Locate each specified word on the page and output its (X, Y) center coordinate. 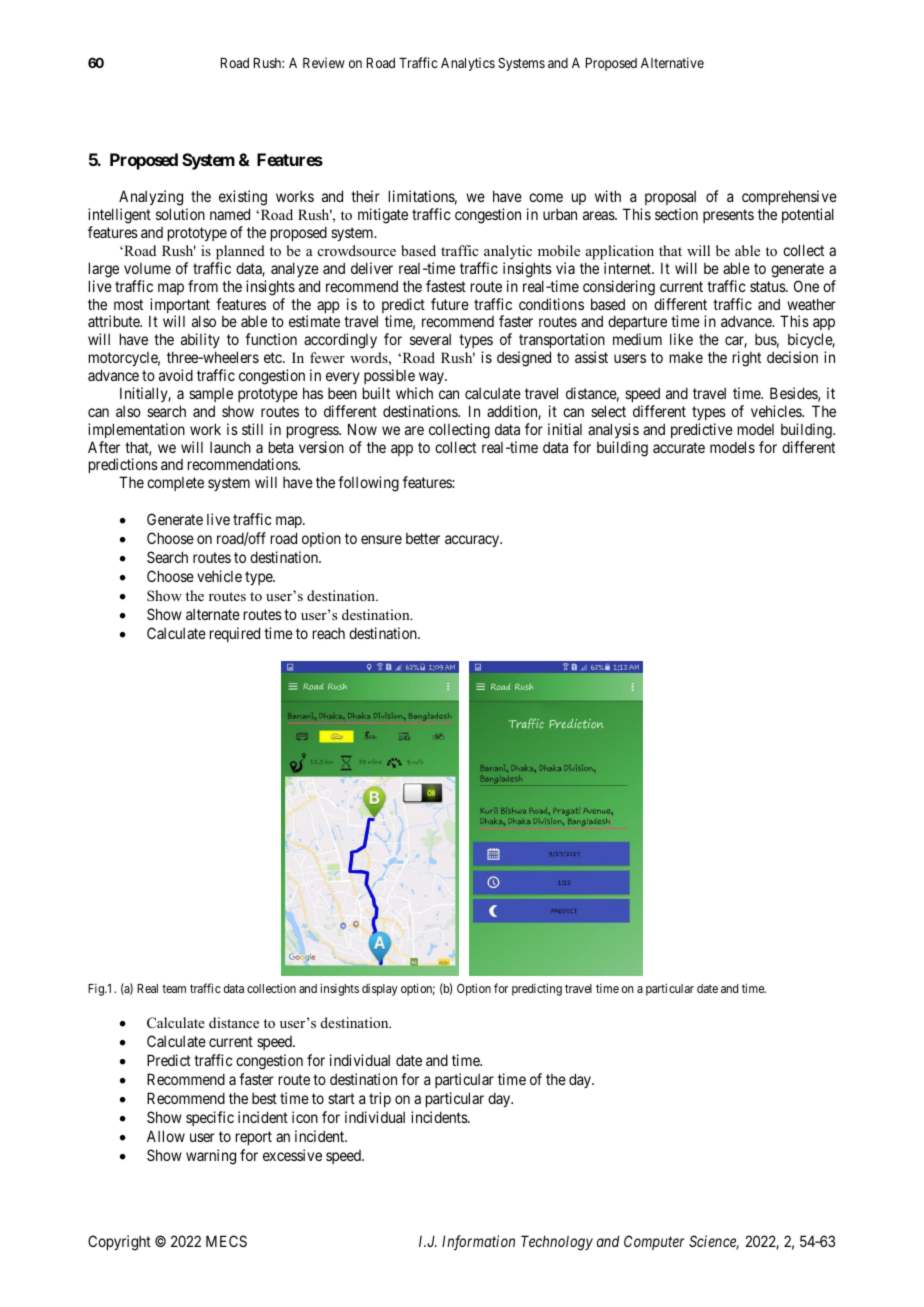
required (235, 634)
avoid (176, 375)
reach (329, 633)
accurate (679, 447)
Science (714, 1242)
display (380, 990)
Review (324, 62)
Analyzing (151, 199)
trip (380, 1099)
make (686, 357)
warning (211, 1157)
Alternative (672, 62)
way (433, 378)
